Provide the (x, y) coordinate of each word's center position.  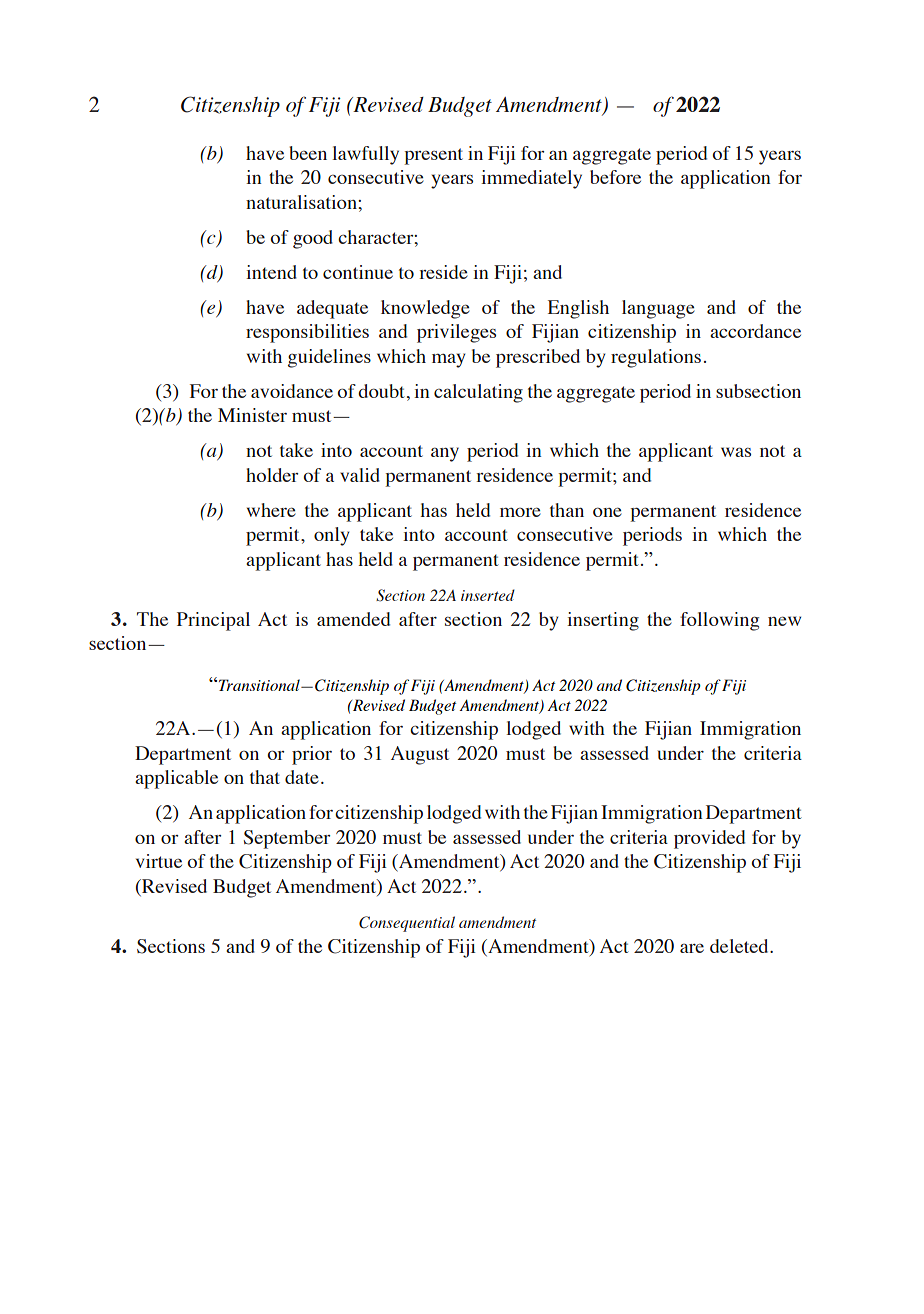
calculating (478, 393)
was (736, 452)
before (615, 177)
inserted (488, 595)
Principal (213, 621)
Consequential (407, 924)
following (719, 621)
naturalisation (302, 202)
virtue (159, 861)
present (433, 156)
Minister (252, 415)
